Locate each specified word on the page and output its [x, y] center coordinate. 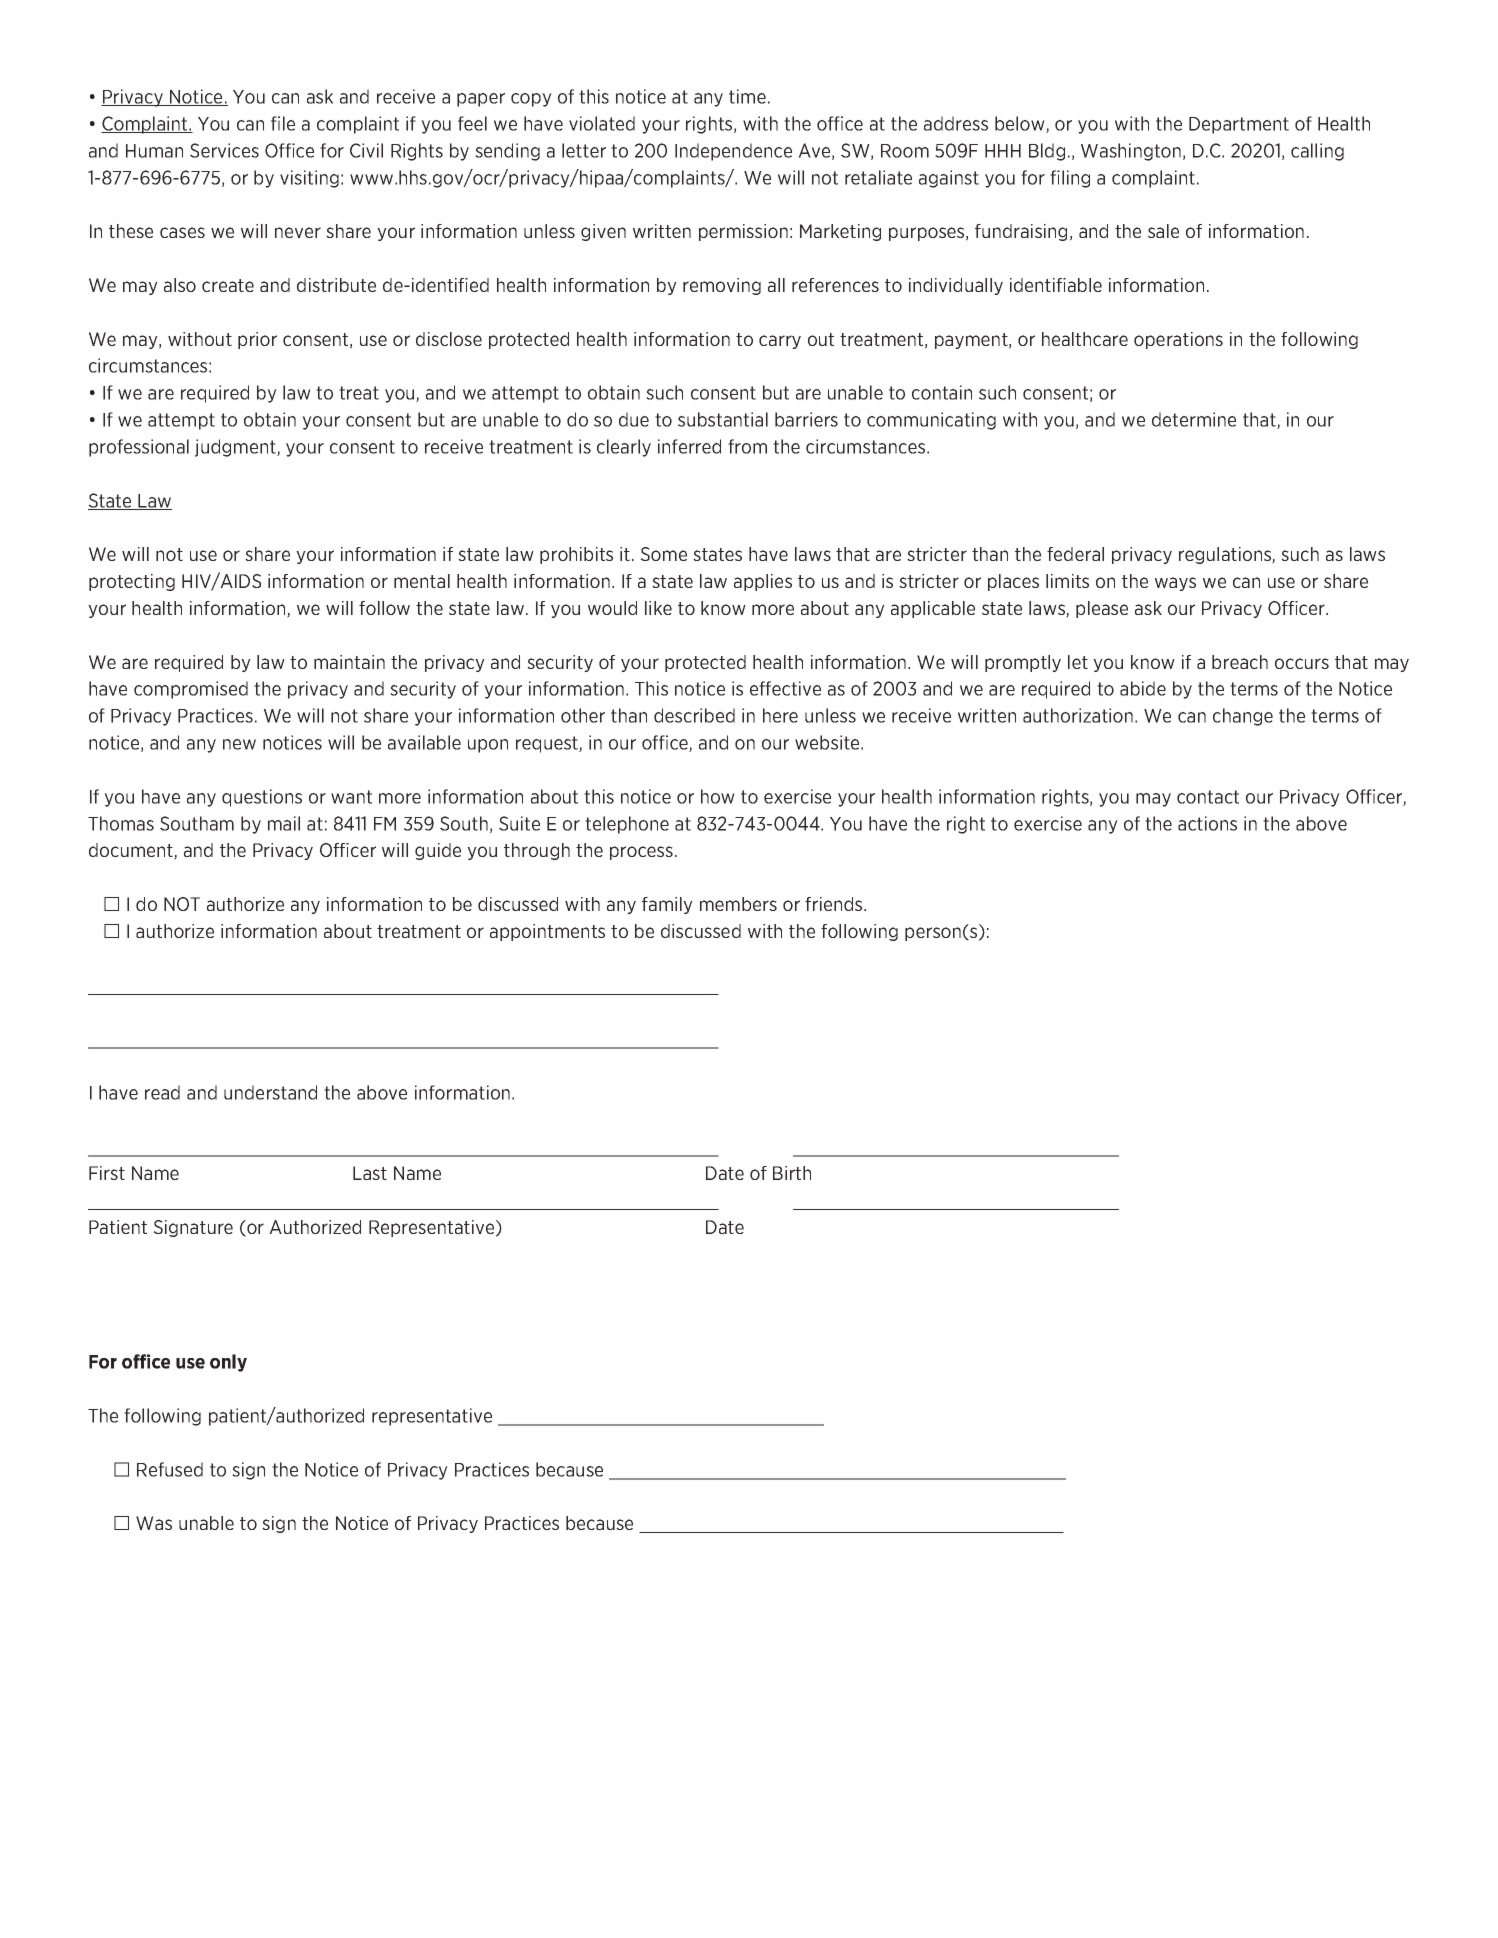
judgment [236, 448]
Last [370, 1173]
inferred [689, 446]
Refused [170, 1469]
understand [270, 1092]
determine [1194, 419]
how [718, 796]
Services [224, 150]
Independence [733, 152]
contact [1208, 797]
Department [1239, 125]
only [228, 1363]
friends [835, 904]
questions [262, 798]
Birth [792, 1173]
